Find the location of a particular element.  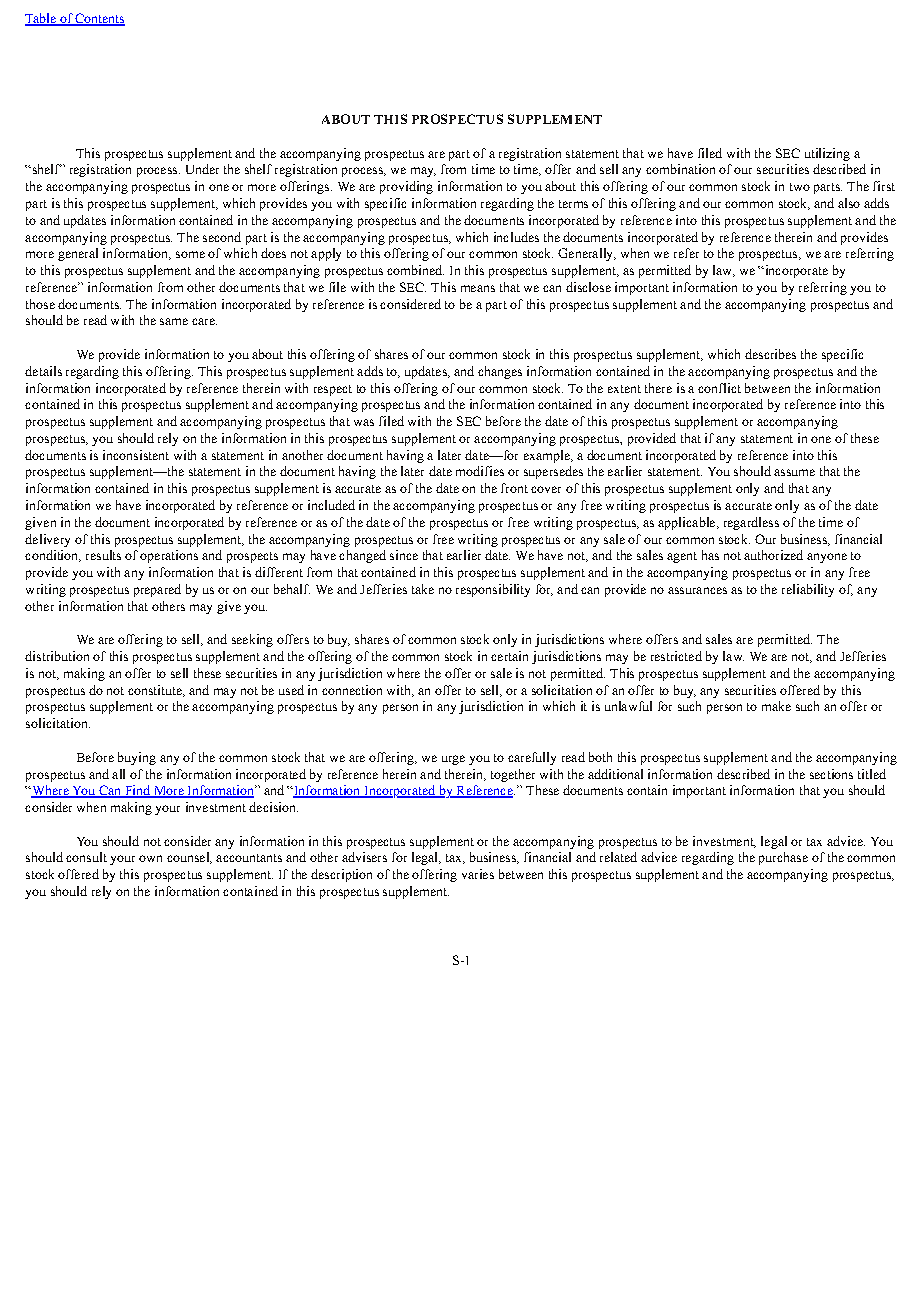

describes is located at coordinates (770, 354).
